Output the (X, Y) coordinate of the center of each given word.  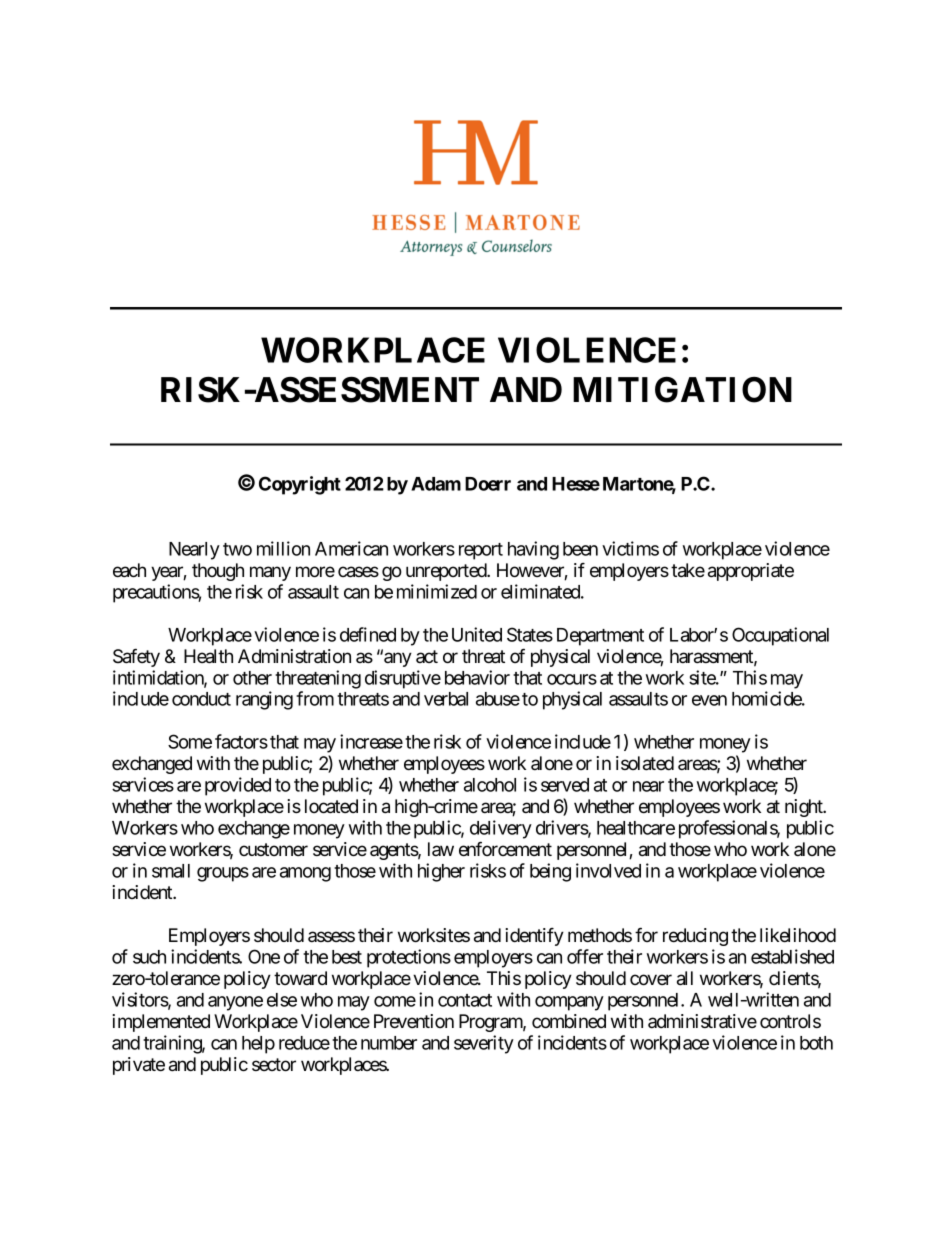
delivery (501, 829)
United (477, 634)
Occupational (780, 636)
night (805, 808)
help (258, 1045)
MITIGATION (682, 390)
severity (484, 1044)
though (218, 572)
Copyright (300, 485)
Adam (436, 484)
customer (273, 849)
